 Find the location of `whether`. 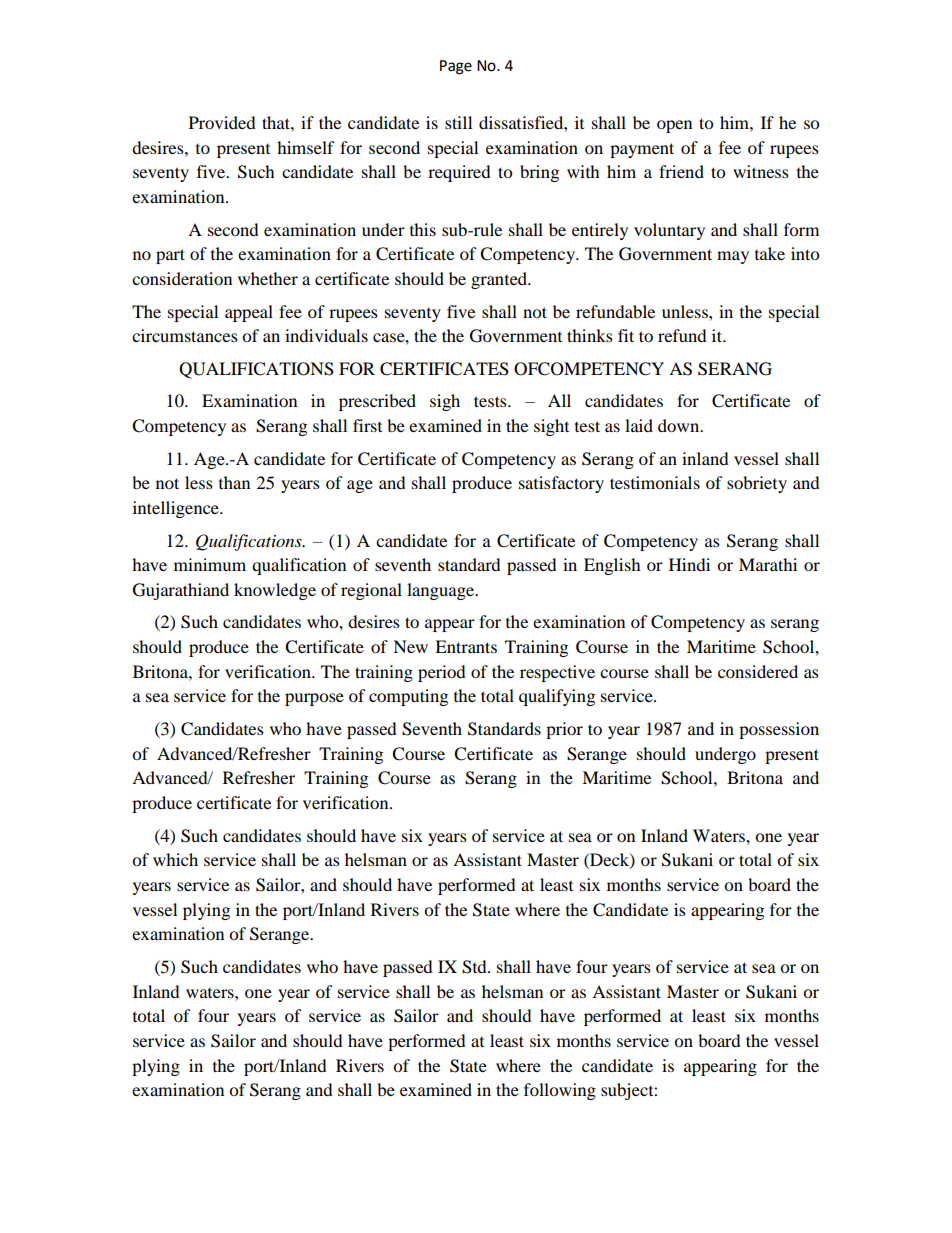

whether is located at coordinates (268, 278).
